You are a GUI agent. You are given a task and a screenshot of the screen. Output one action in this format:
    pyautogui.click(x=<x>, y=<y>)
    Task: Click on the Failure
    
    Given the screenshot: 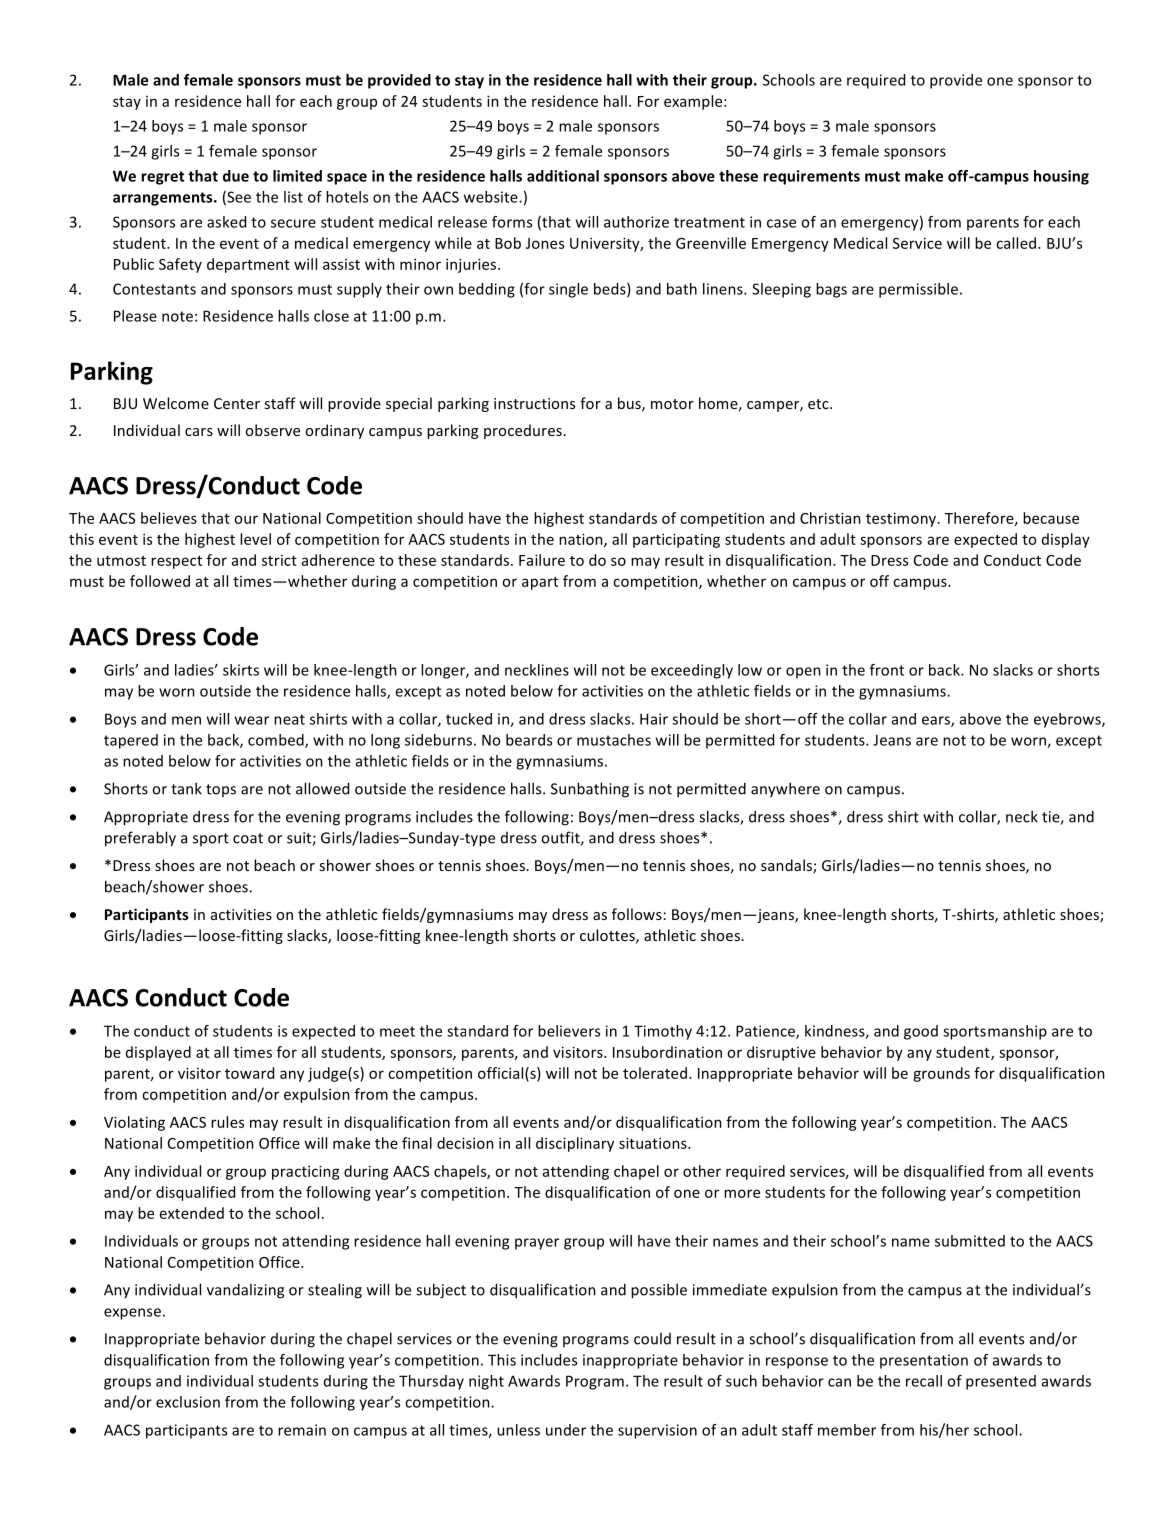 What is the action you would take?
    pyautogui.click(x=542, y=560)
